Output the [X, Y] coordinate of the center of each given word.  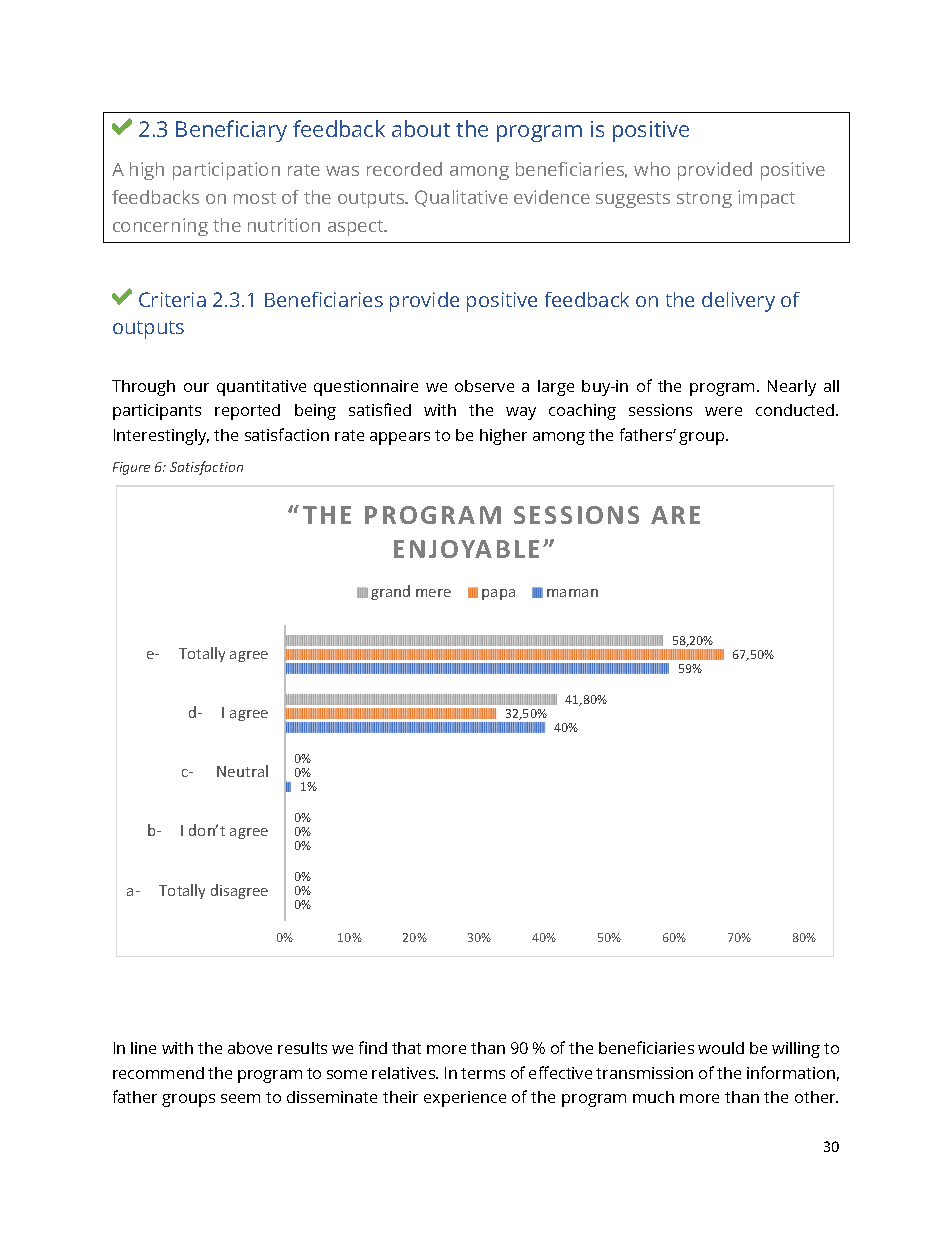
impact [766, 199]
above [250, 1048]
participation [226, 171]
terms [483, 1073]
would [721, 1048]
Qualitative [461, 198]
